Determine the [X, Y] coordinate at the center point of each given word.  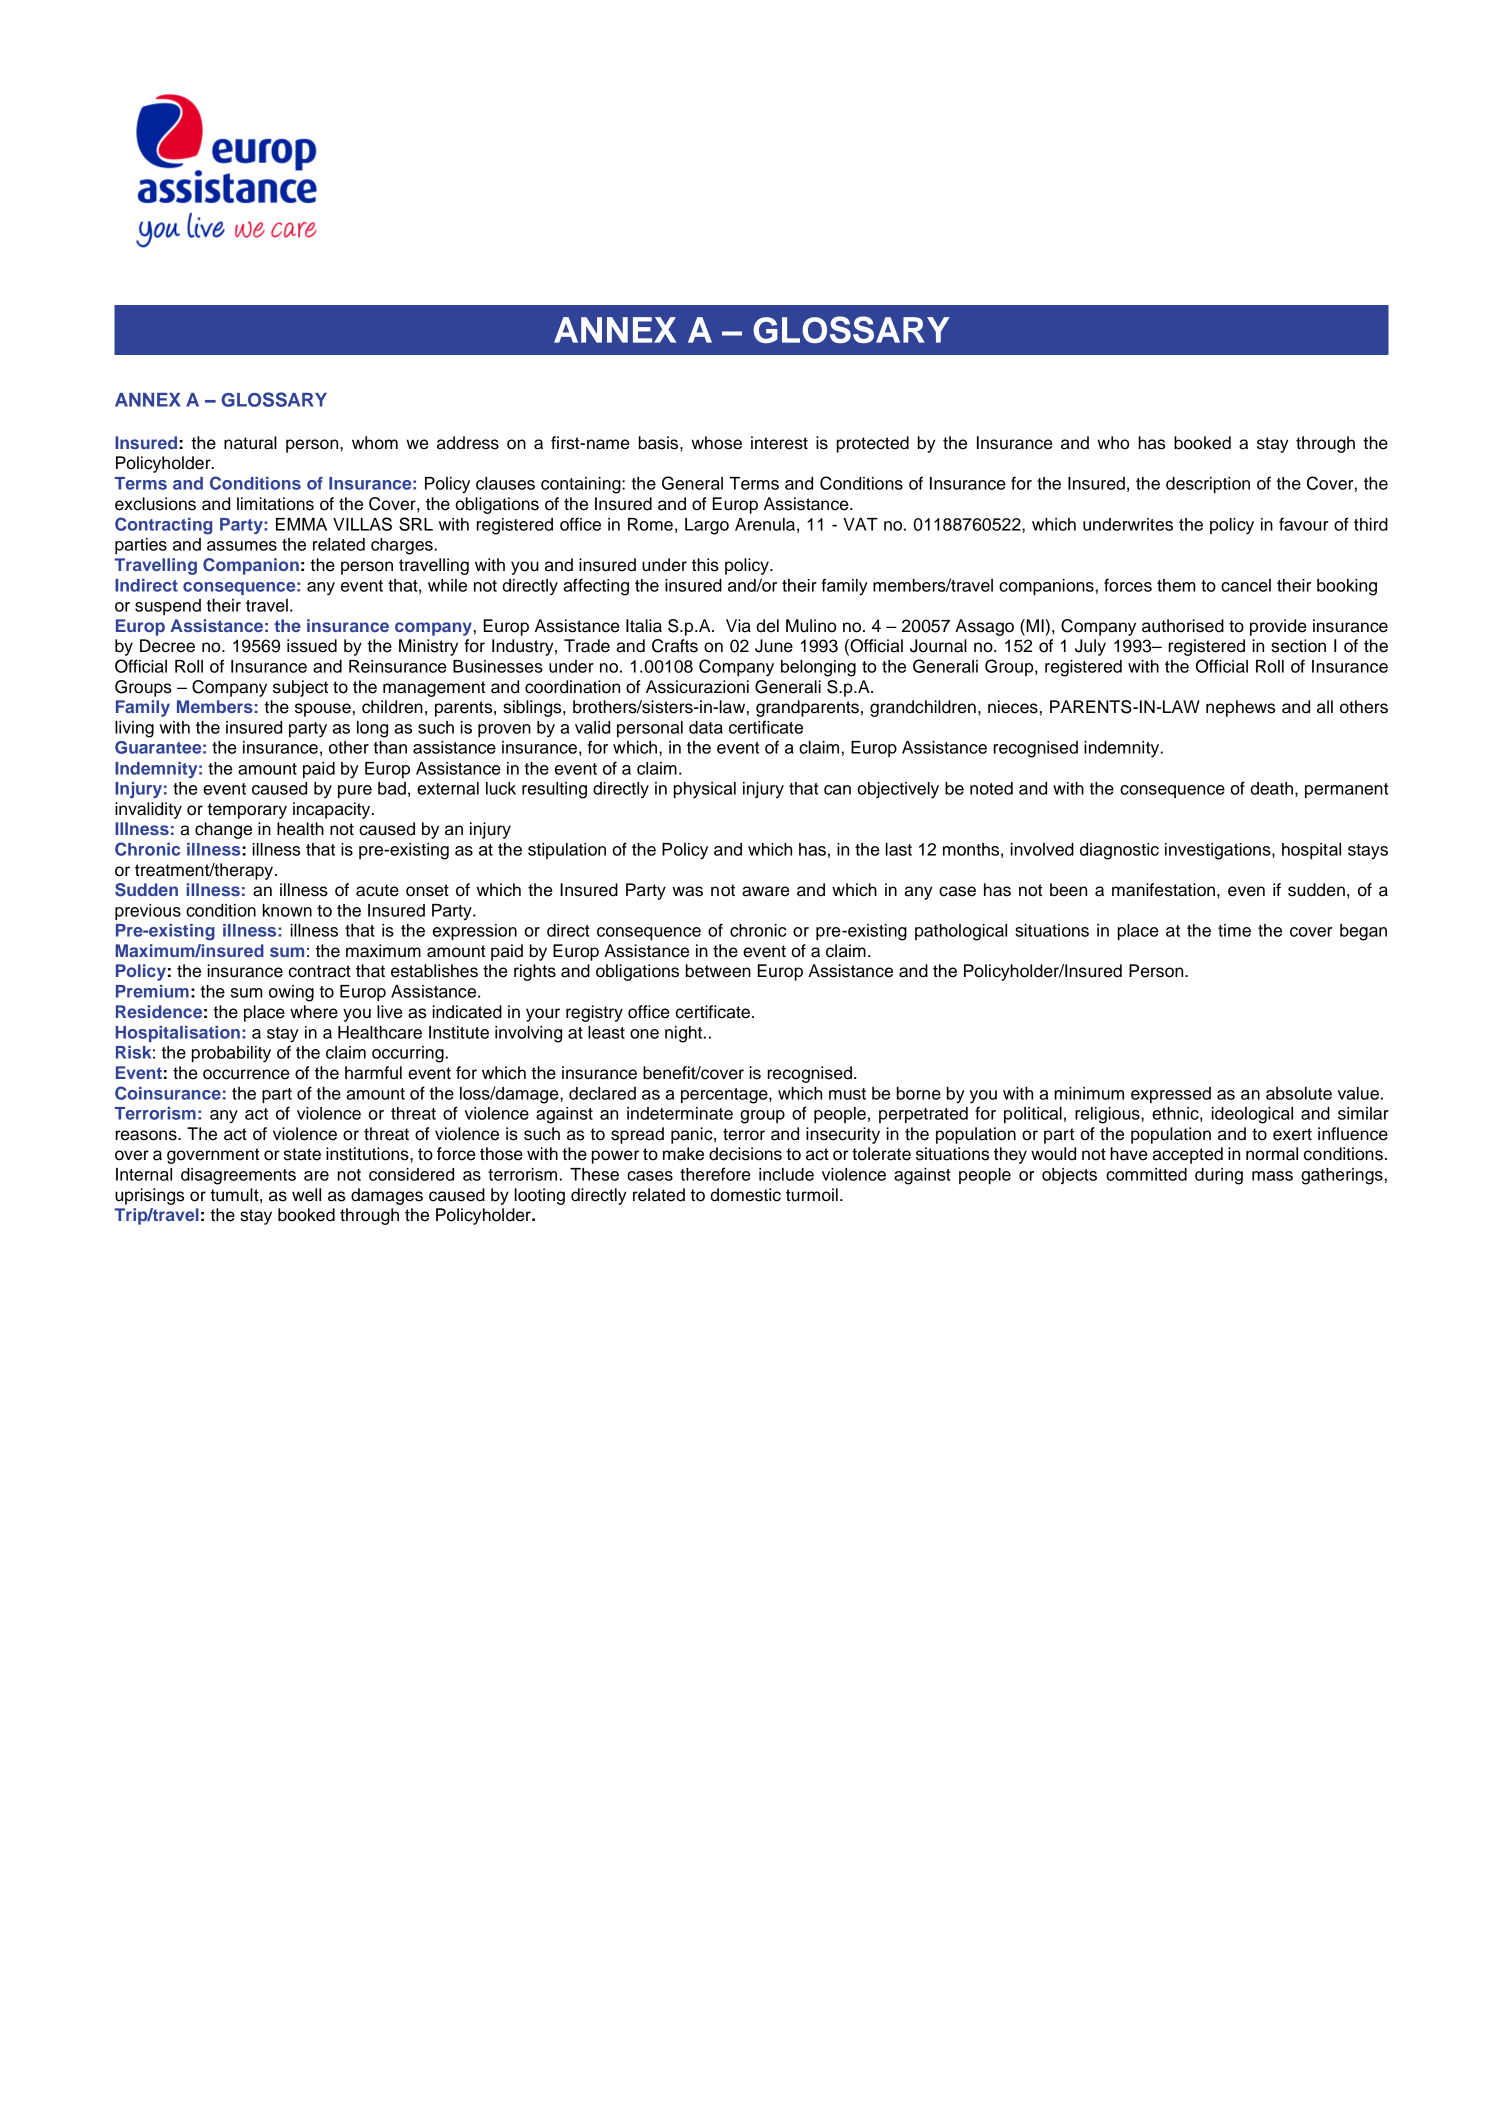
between [718, 971]
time [1234, 930]
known [287, 910]
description [1208, 485]
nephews [1240, 708]
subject [300, 688]
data [706, 727]
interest [779, 443]
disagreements [238, 1176]
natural [250, 443]
